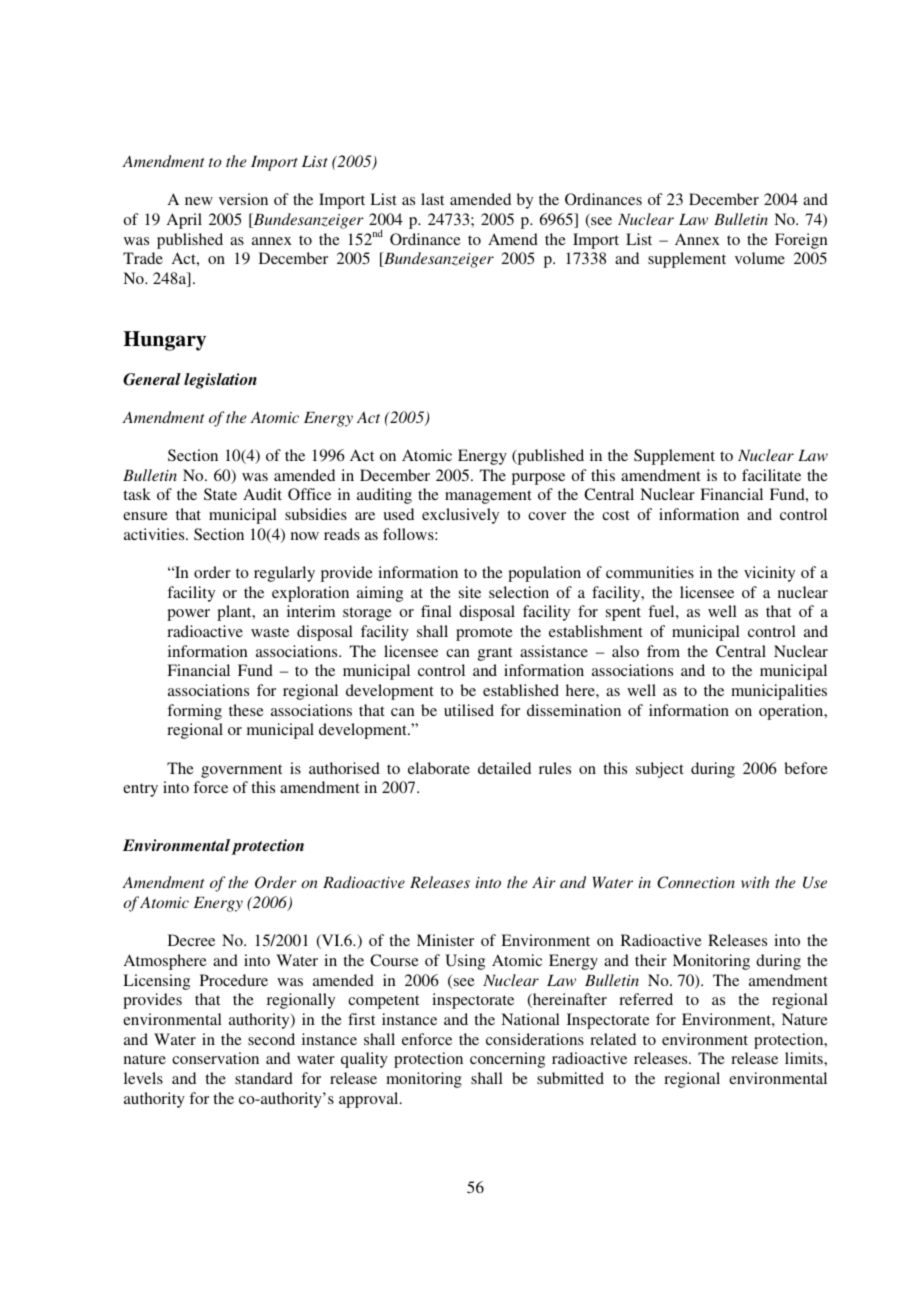  I want to click on concerning, so click(507, 1060).
